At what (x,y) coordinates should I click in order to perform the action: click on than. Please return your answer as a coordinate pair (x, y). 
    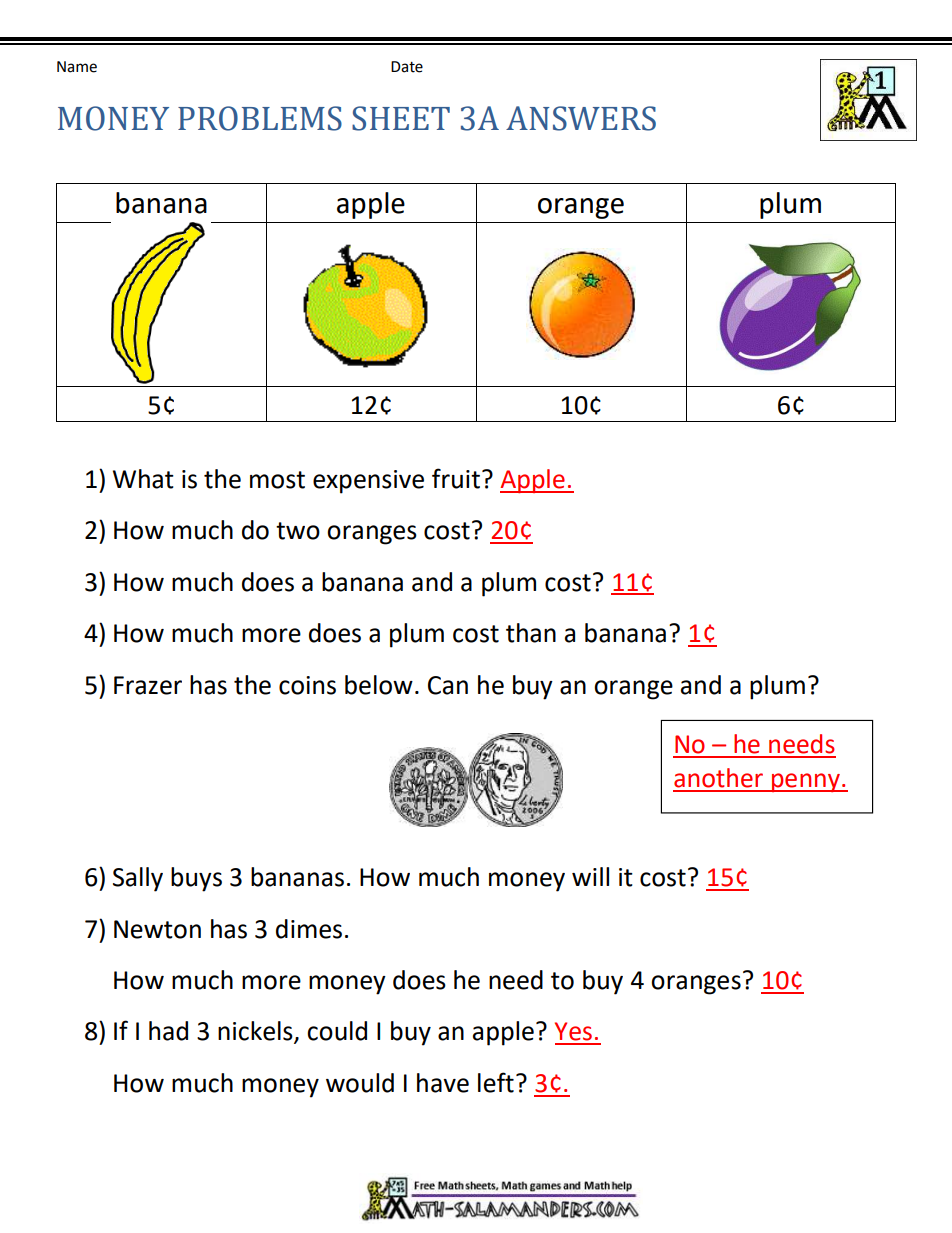
    Looking at the image, I should click on (531, 633).
